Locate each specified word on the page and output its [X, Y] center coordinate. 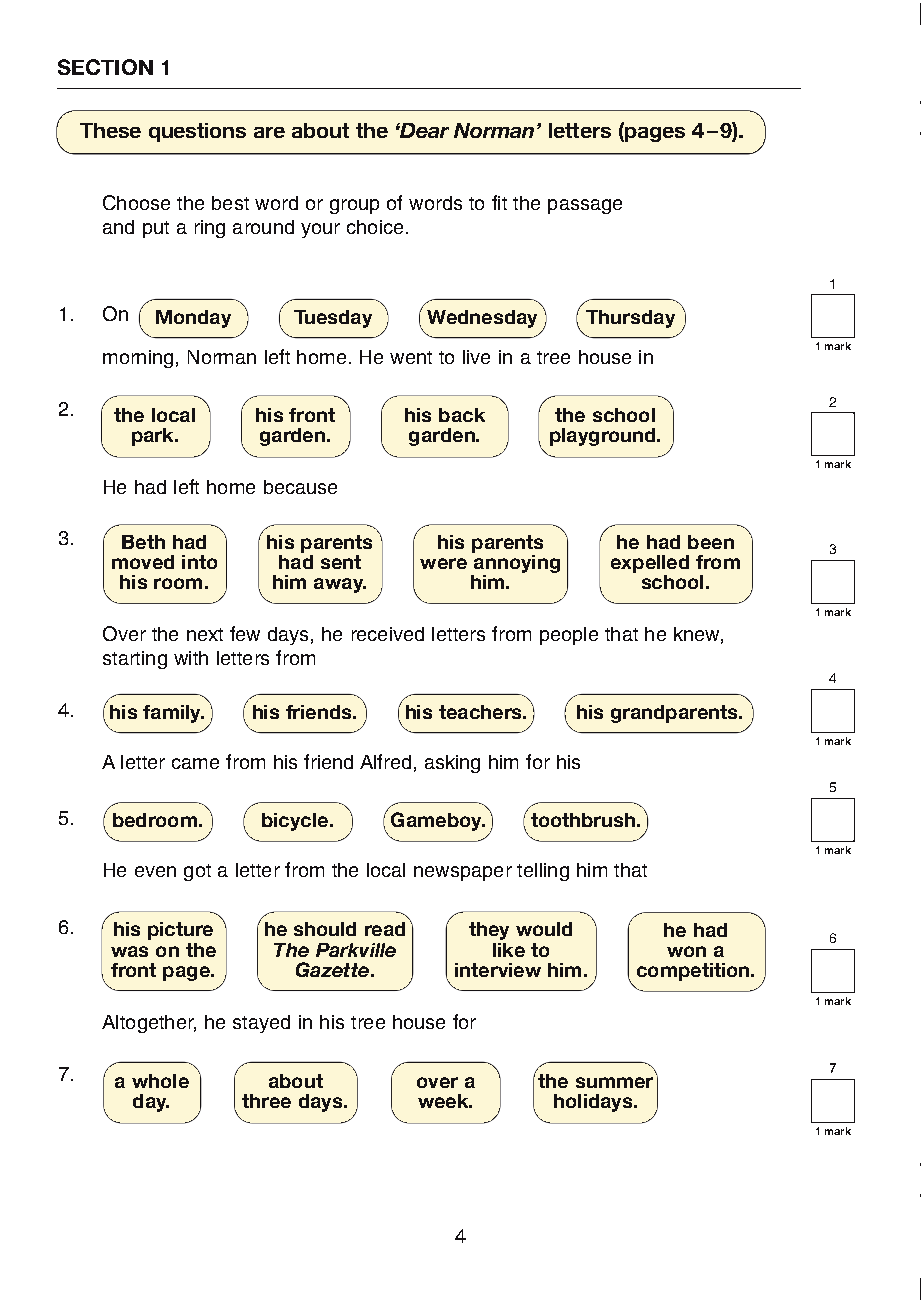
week [444, 1101]
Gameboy [437, 821]
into [199, 562]
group [354, 206]
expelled [650, 564]
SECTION [105, 67]
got [197, 872]
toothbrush [583, 820]
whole [160, 1081]
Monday [193, 319]
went [411, 357]
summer [614, 1082]
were [443, 563]
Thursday [630, 319]
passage [585, 206]
